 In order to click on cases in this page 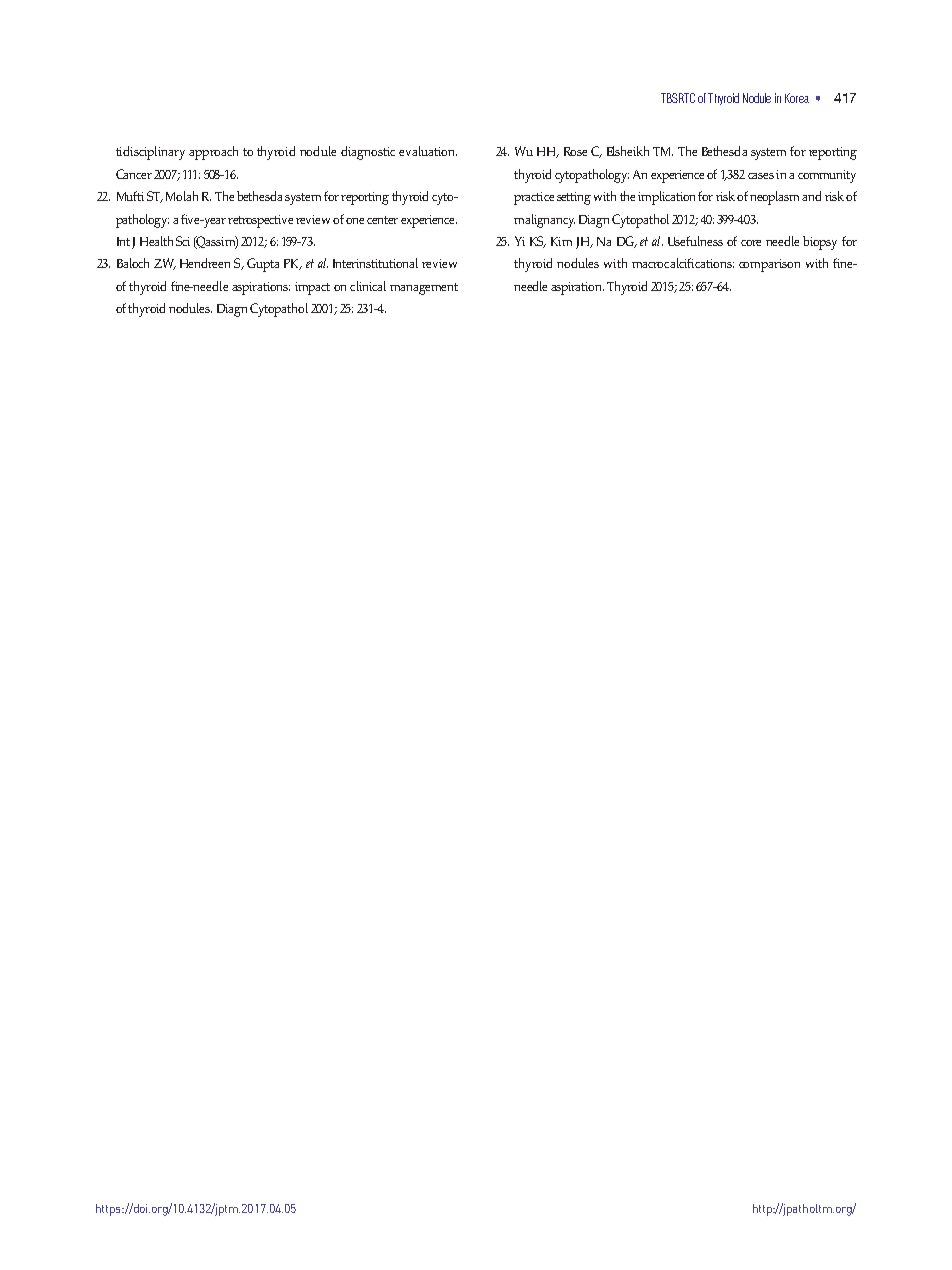, I will do `click(761, 176)`.
